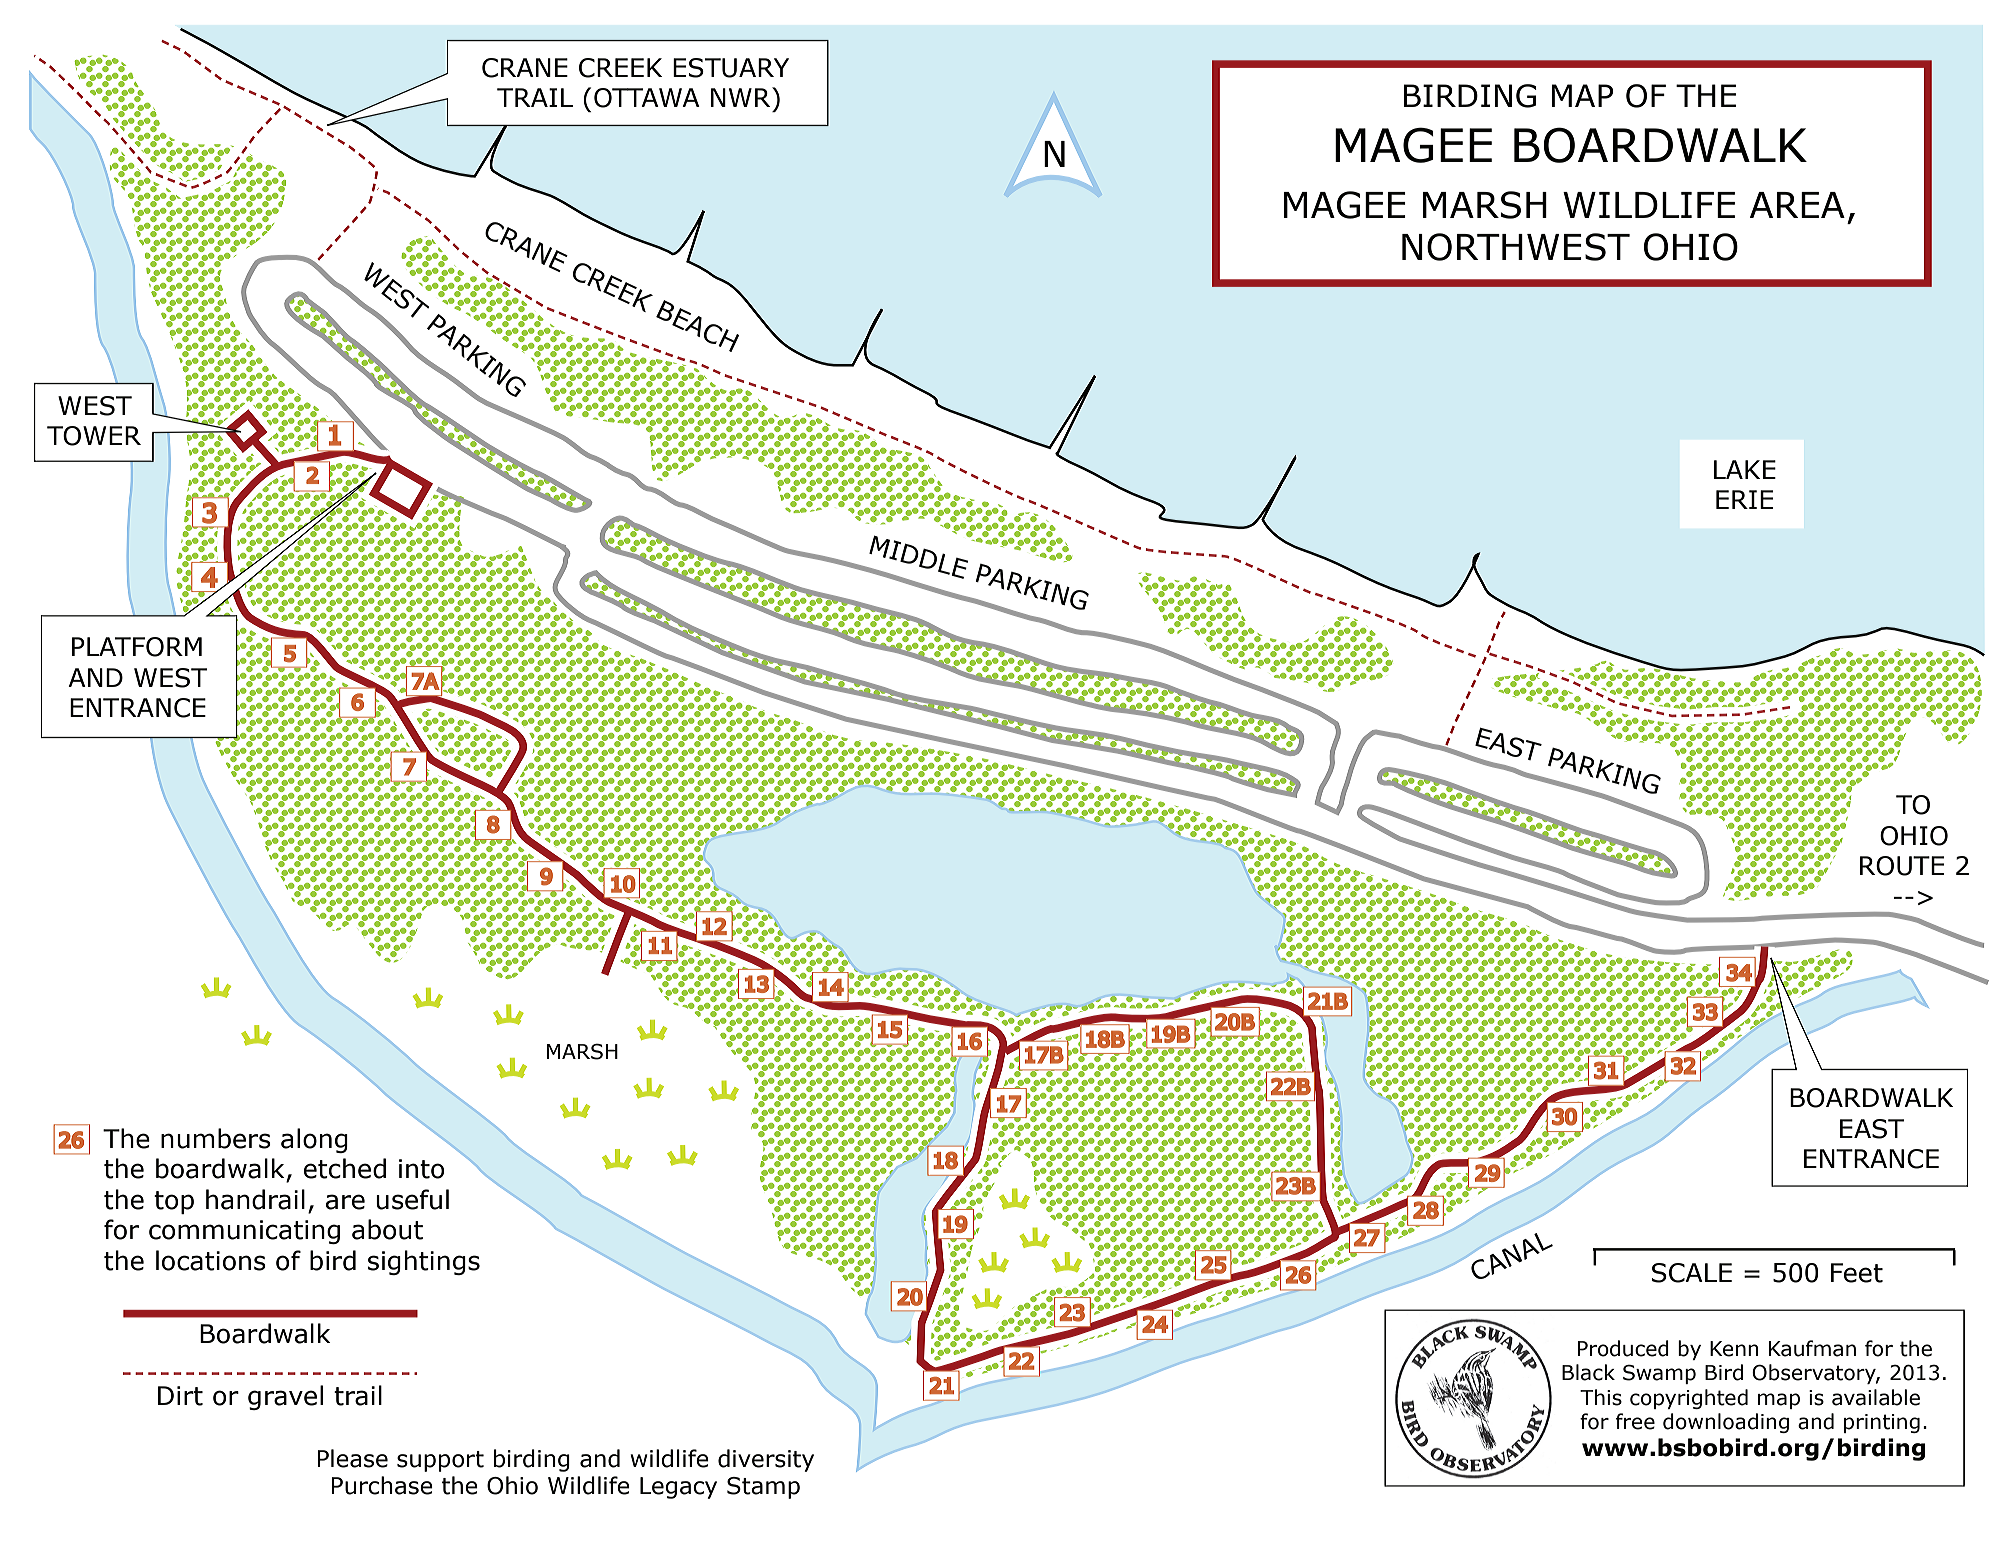  What do you see at coordinates (137, 647) in the screenshot?
I see `PLATFORM` at bounding box center [137, 647].
